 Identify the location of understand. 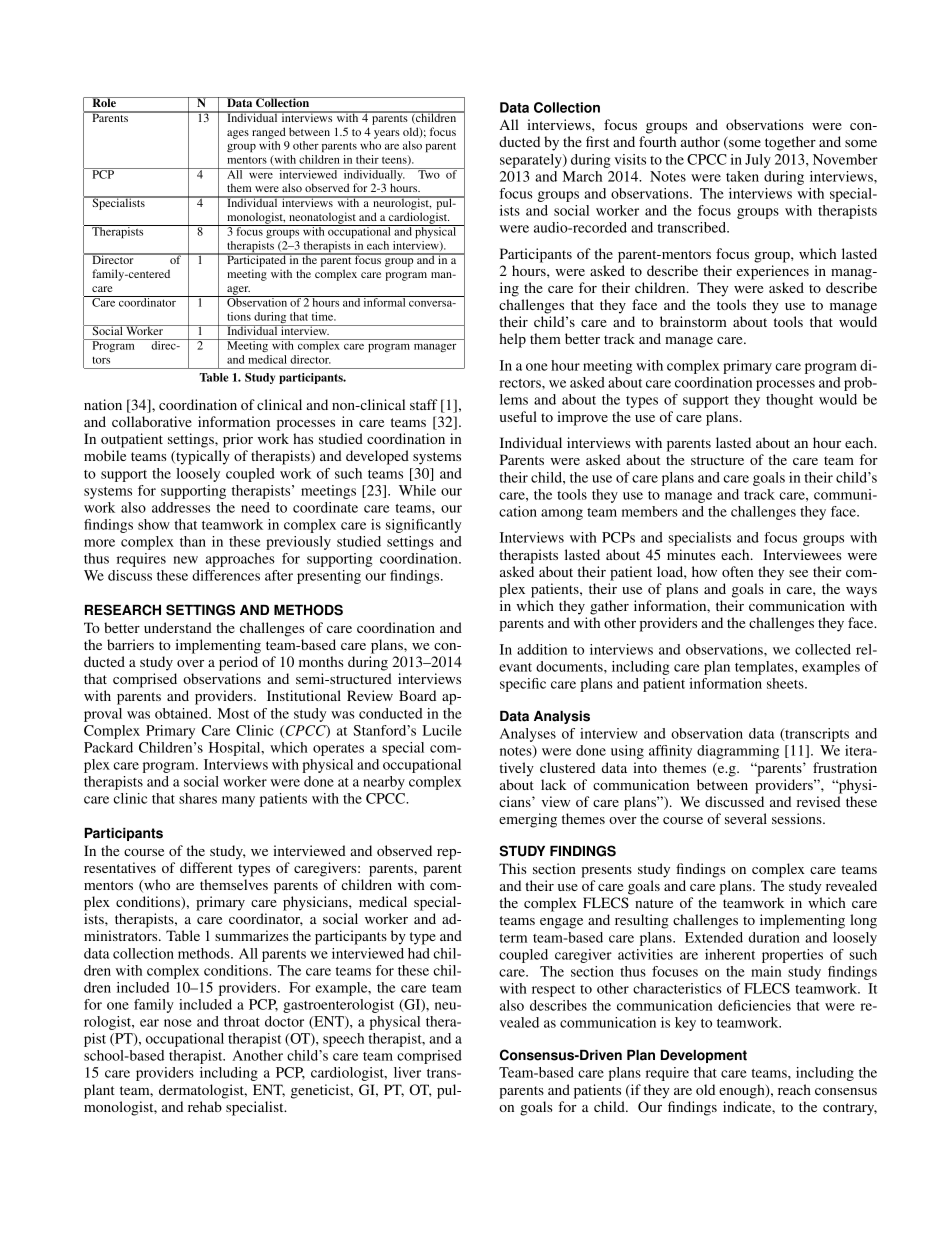
(178, 627).
